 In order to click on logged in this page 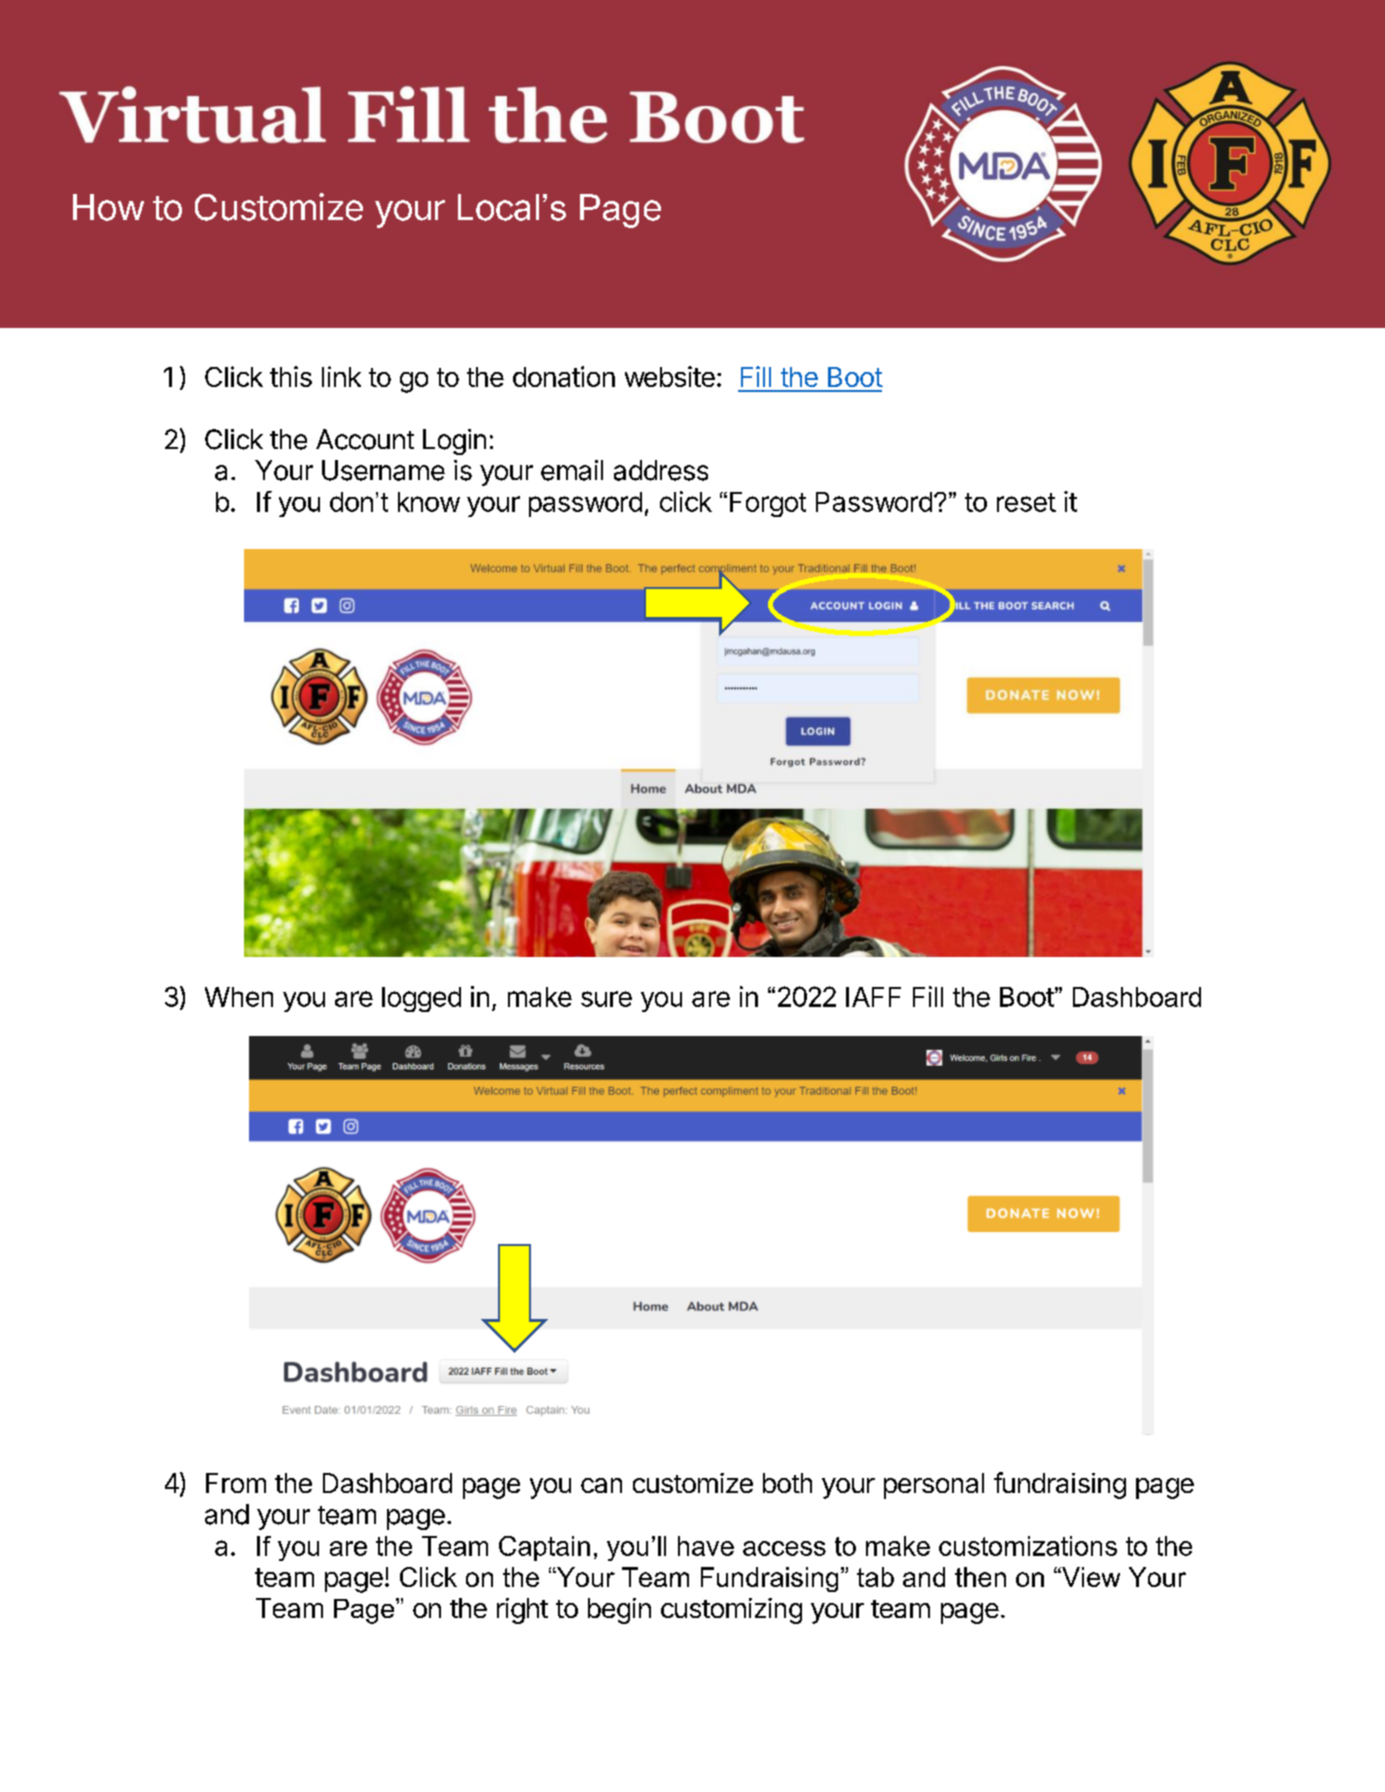, I will do `click(421, 999)`.
